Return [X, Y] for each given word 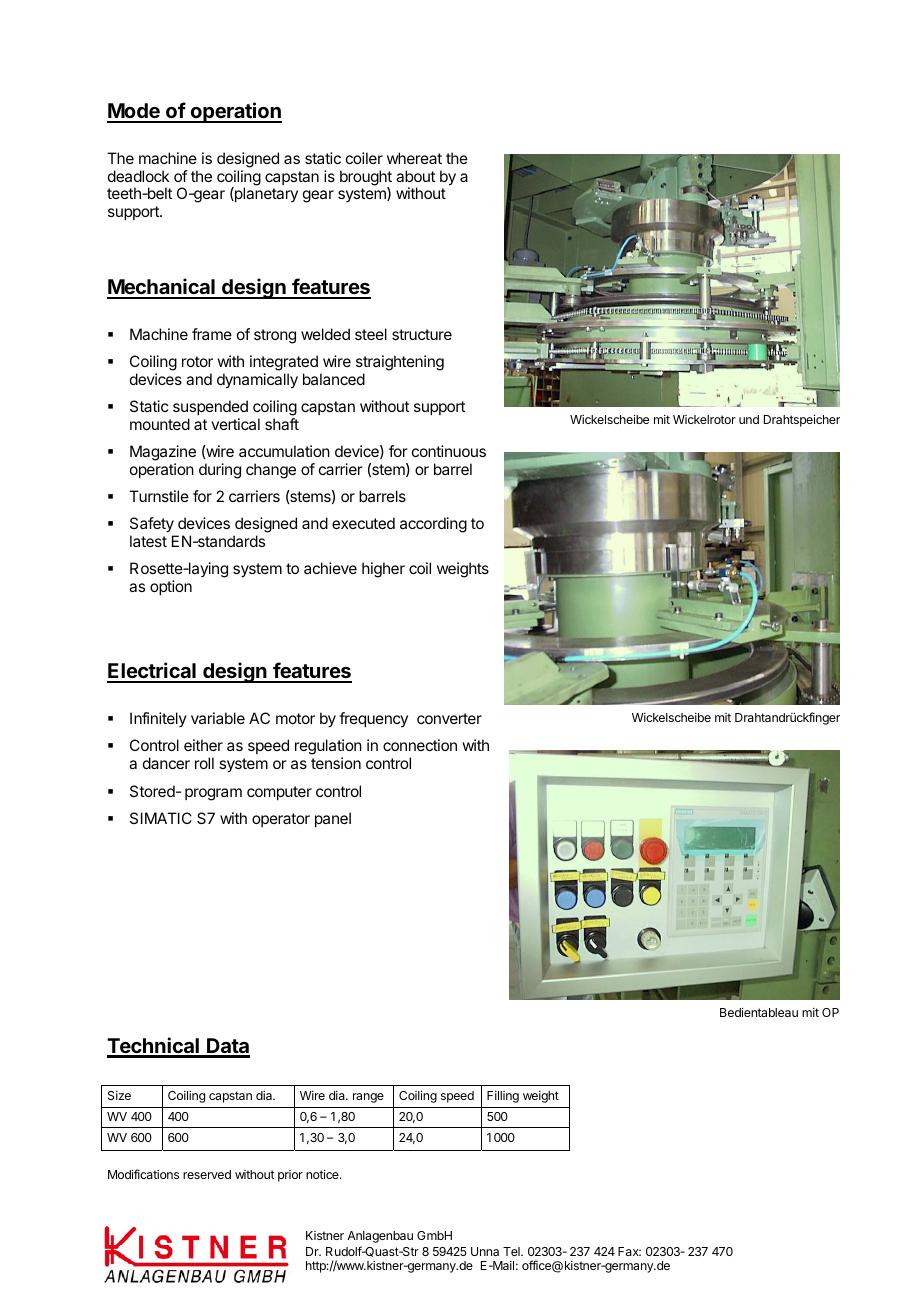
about [415, 176]
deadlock [139, 176]
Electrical [152, 672]
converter [449, 718]
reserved [207, 1174]
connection [420, 745]
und [749, 419]
